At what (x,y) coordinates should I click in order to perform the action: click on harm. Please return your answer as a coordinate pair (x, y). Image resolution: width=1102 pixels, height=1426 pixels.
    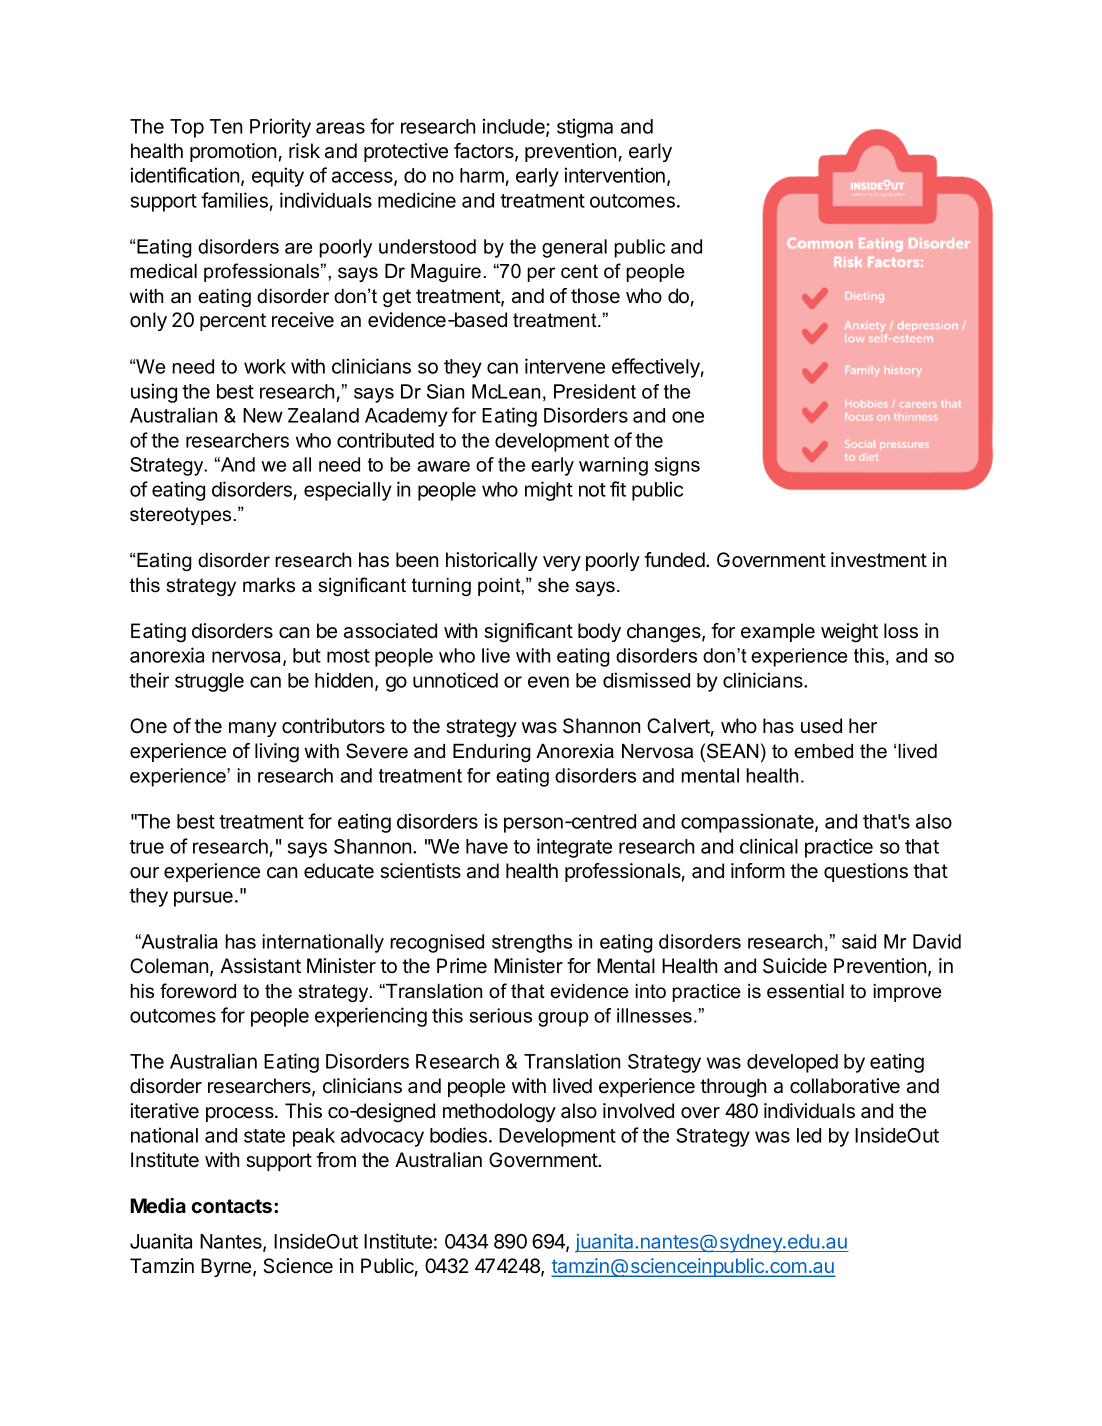
    Looking at the image, I should click on (482, 175).
